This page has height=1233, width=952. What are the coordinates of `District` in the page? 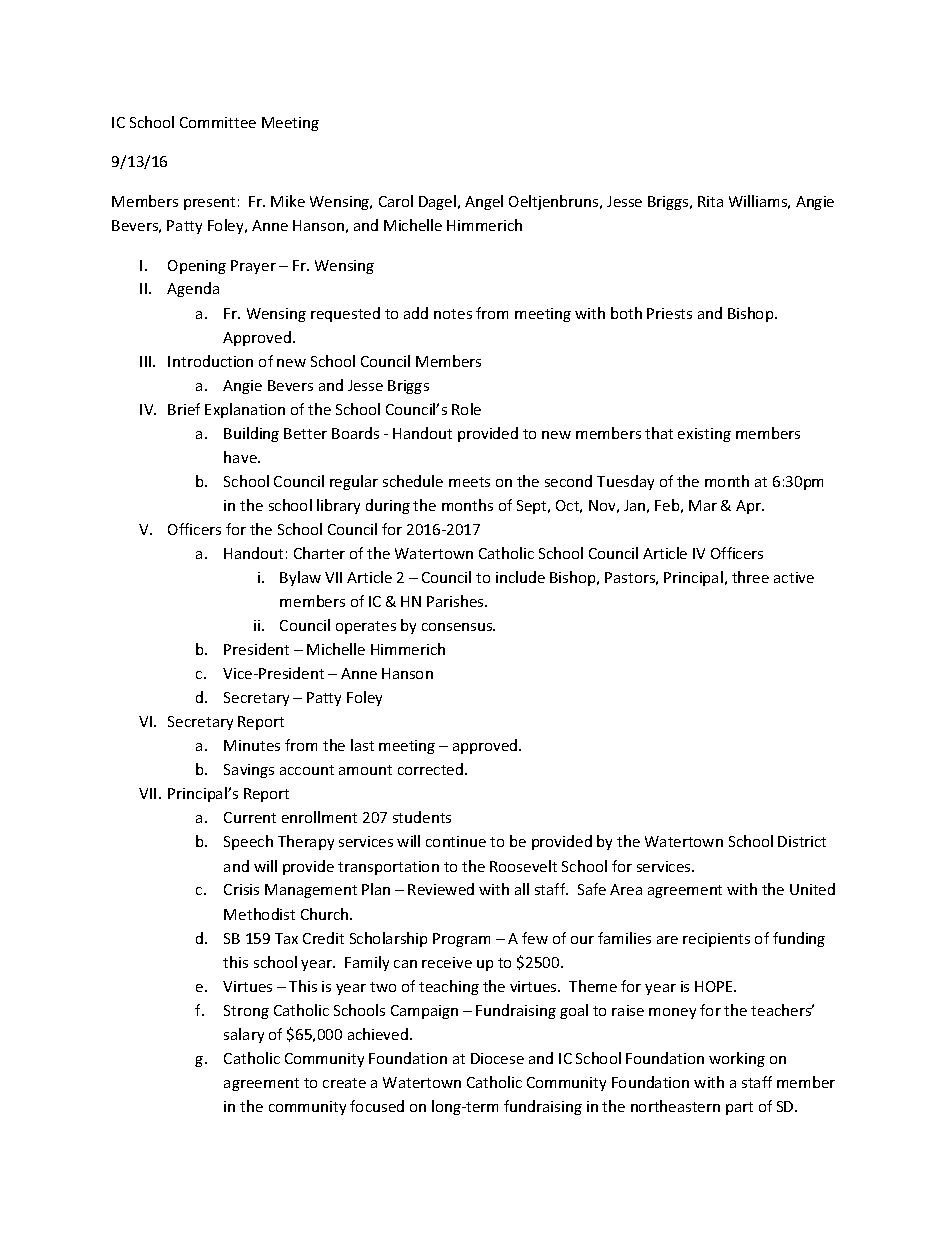 It's located at (802, 841).
